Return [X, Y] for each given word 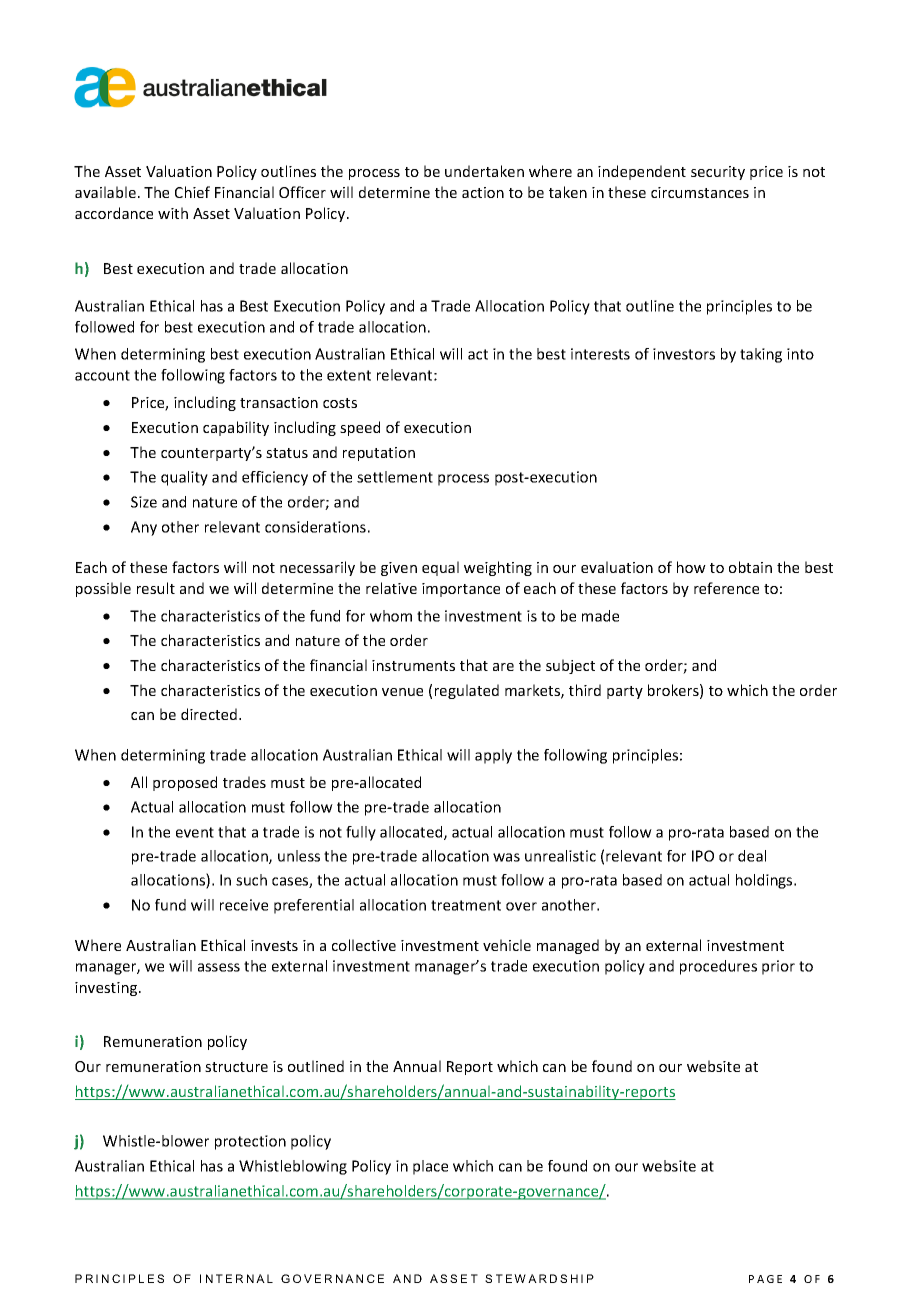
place [430, 1167]
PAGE [765, 1279]
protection [250, 1142]
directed [210, 714]
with [173, 213]
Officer [302, 192]
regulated [467, 691]
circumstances [700, 192]
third [585, 690]
